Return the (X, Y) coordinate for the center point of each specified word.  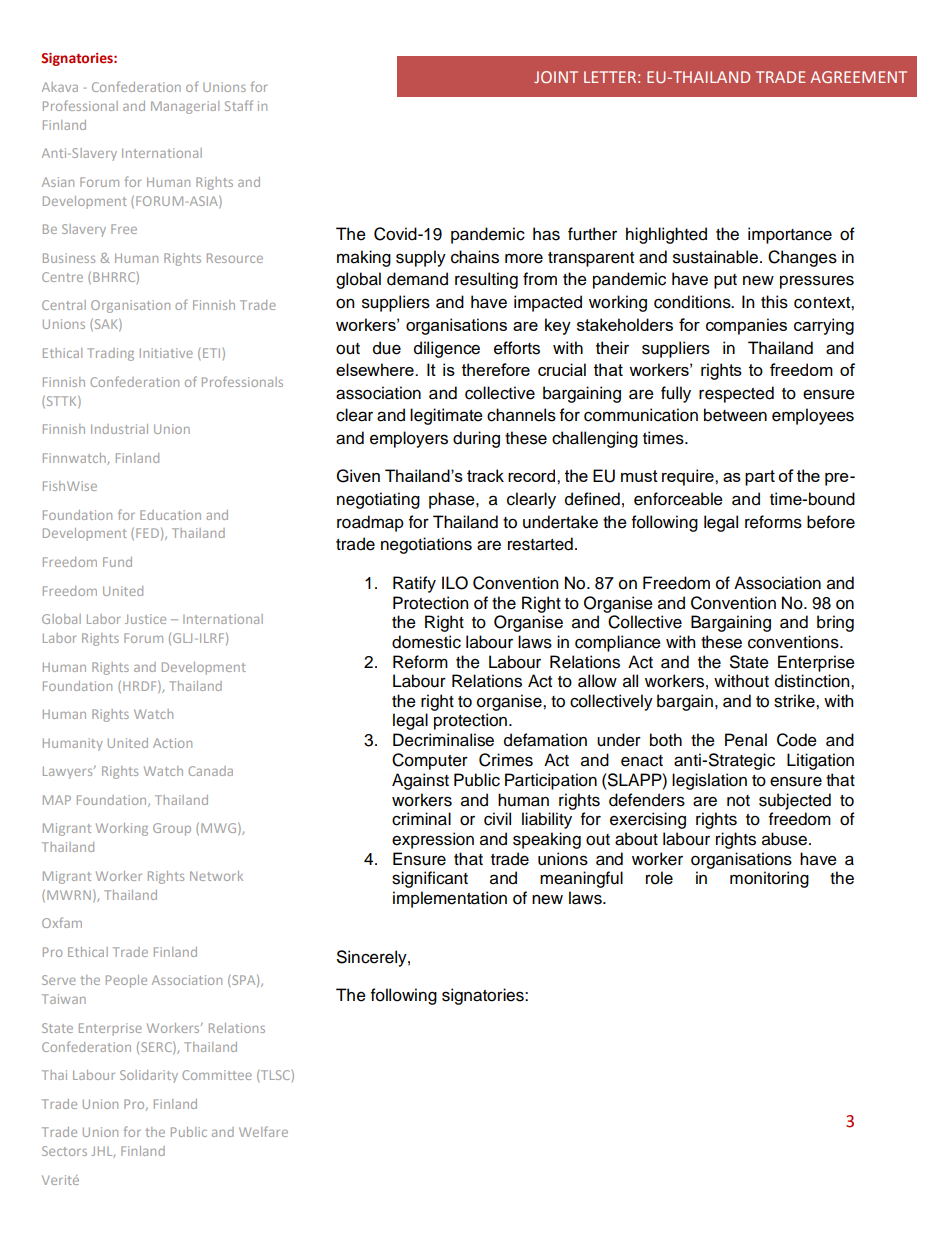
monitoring (769, 879)
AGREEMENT (858, 77)
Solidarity (149, 1076)
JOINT (556, 77)
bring (835, 623)
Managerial (185, 107)
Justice (145, 619)
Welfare (263, 1131)
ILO (455, 583)
